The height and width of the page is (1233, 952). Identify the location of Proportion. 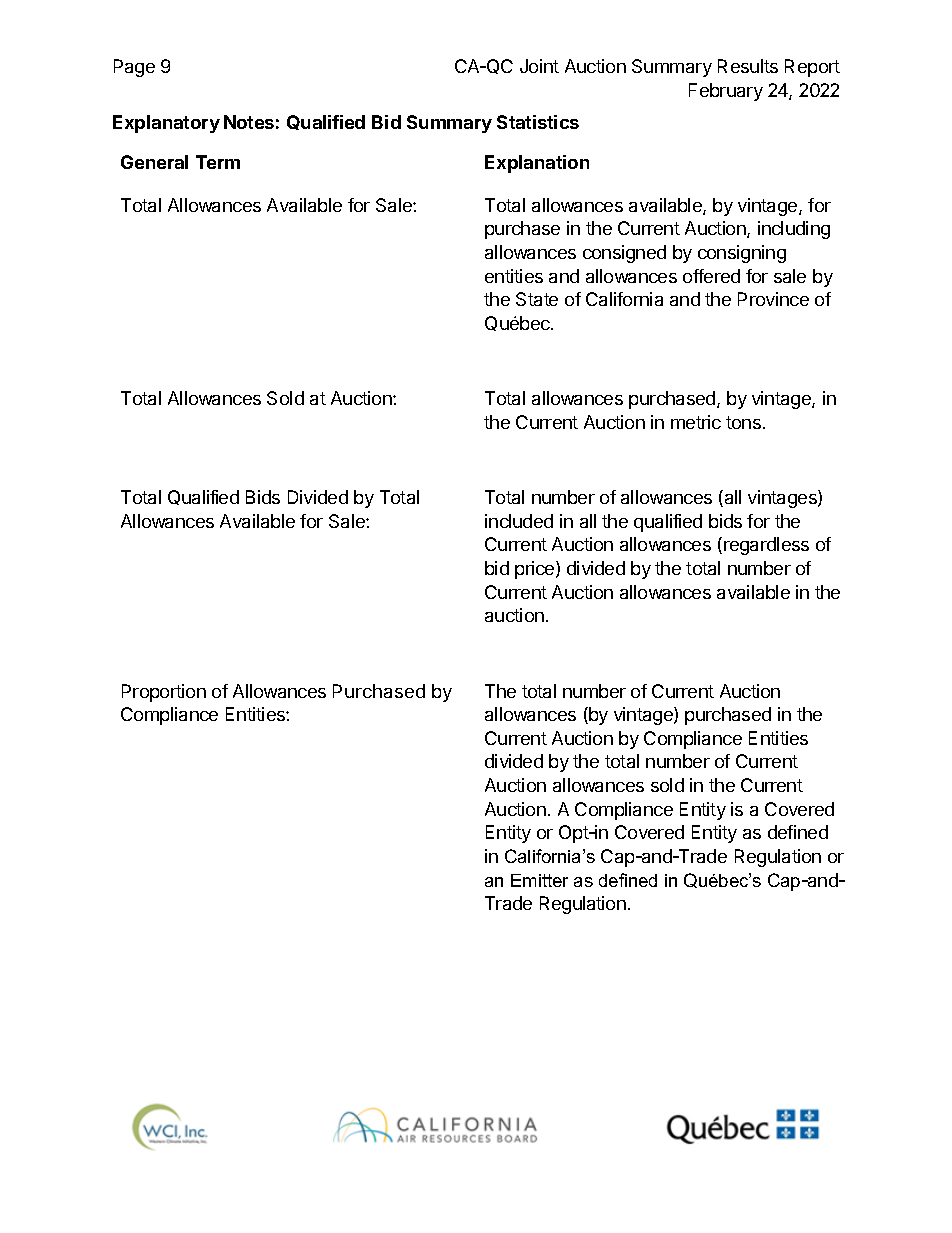
(164, 693).
